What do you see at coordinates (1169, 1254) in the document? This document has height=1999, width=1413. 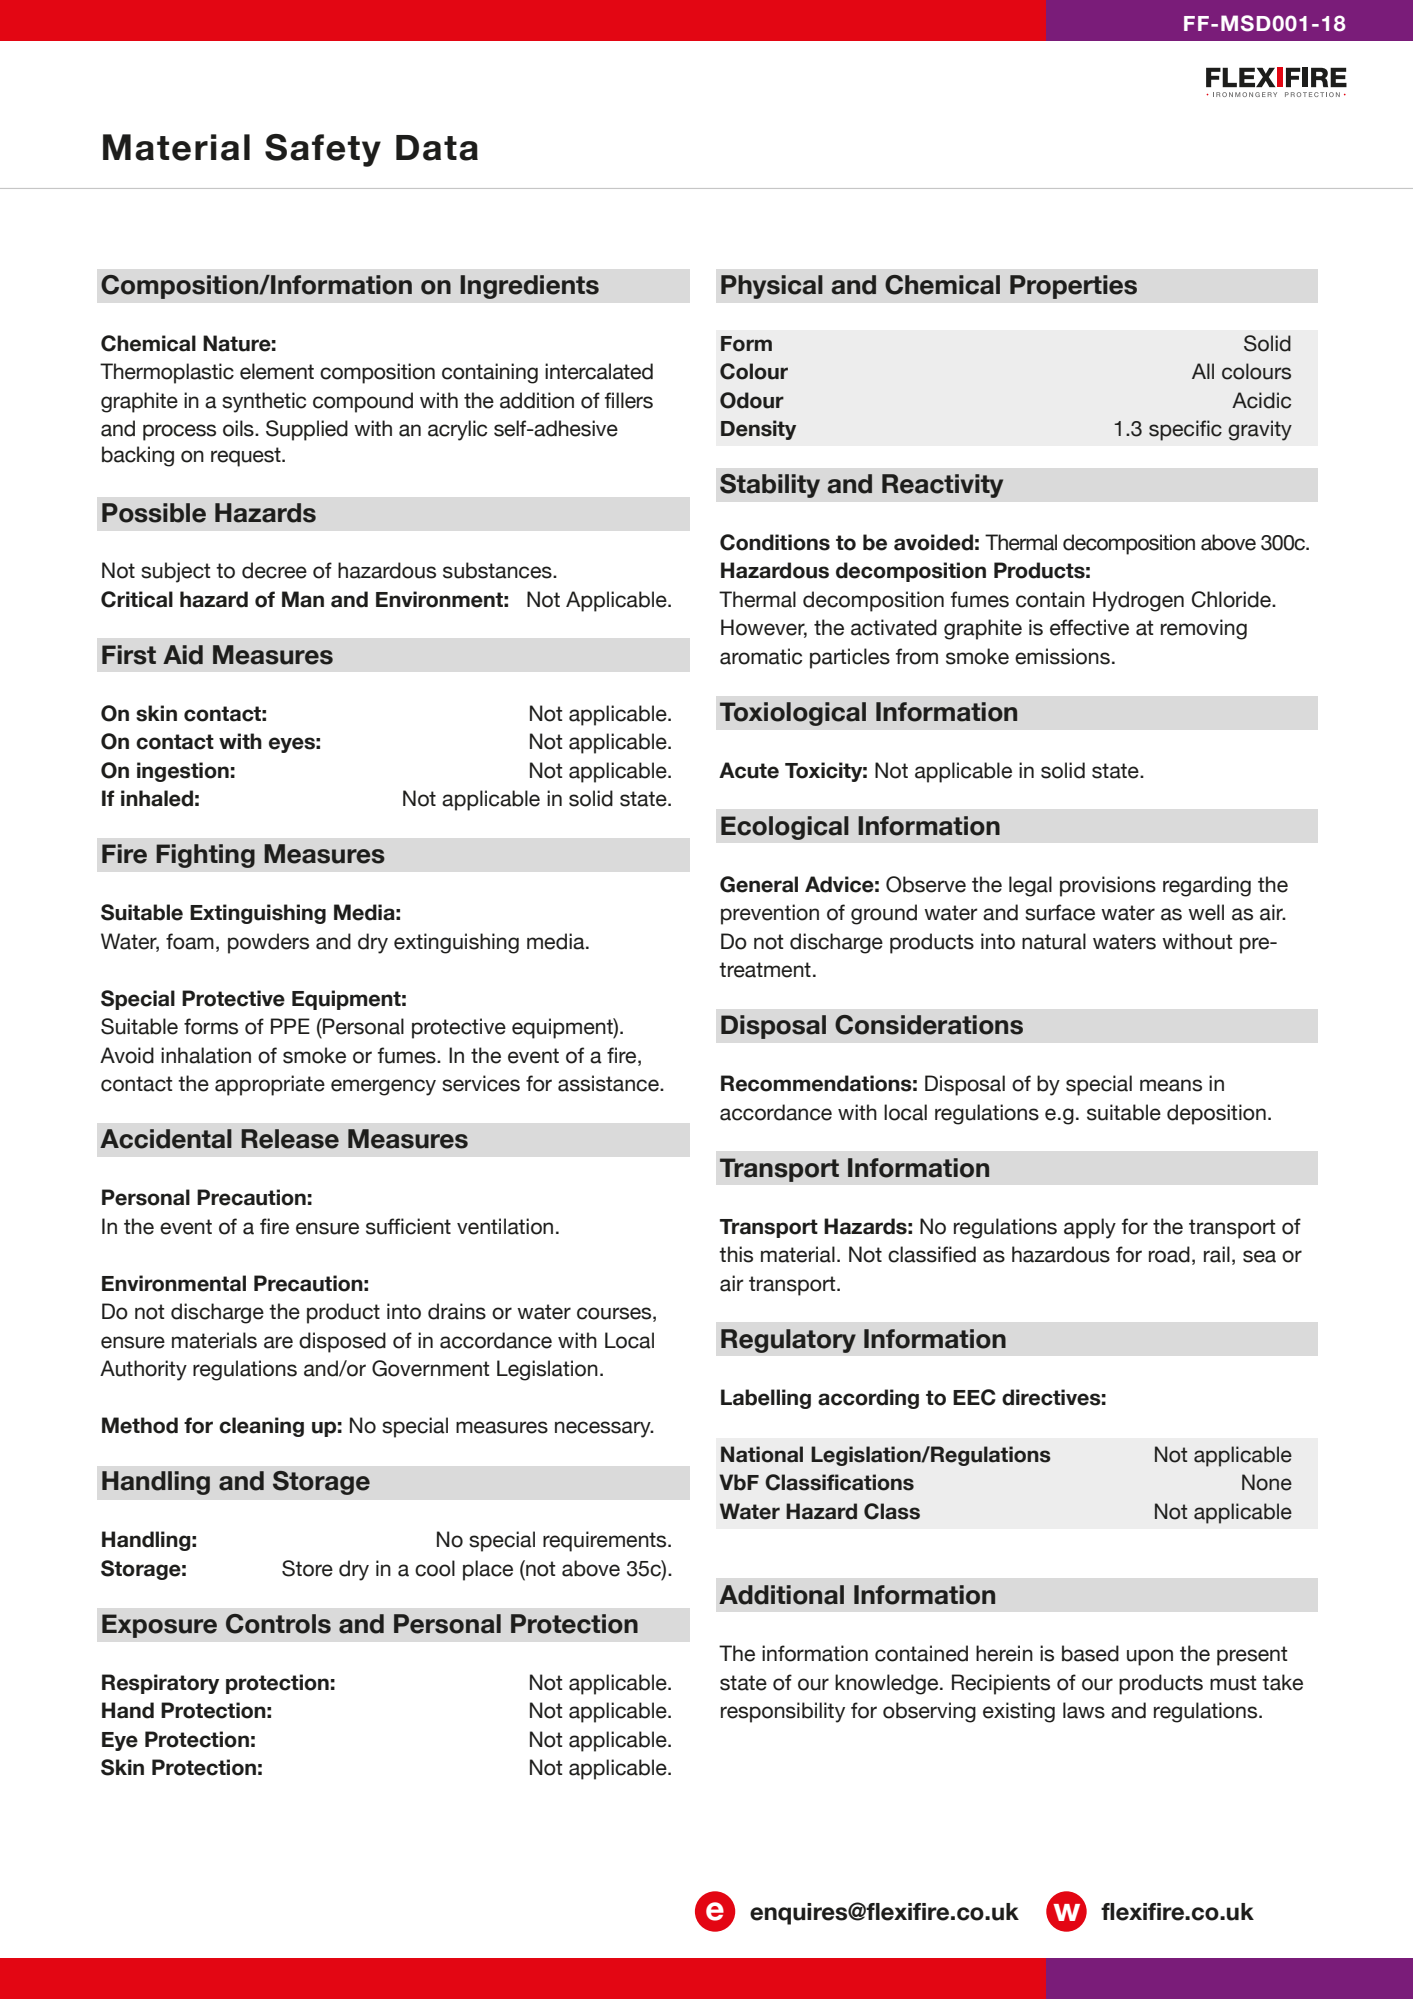 I see `road` at bounding box center [1169, 1254].
